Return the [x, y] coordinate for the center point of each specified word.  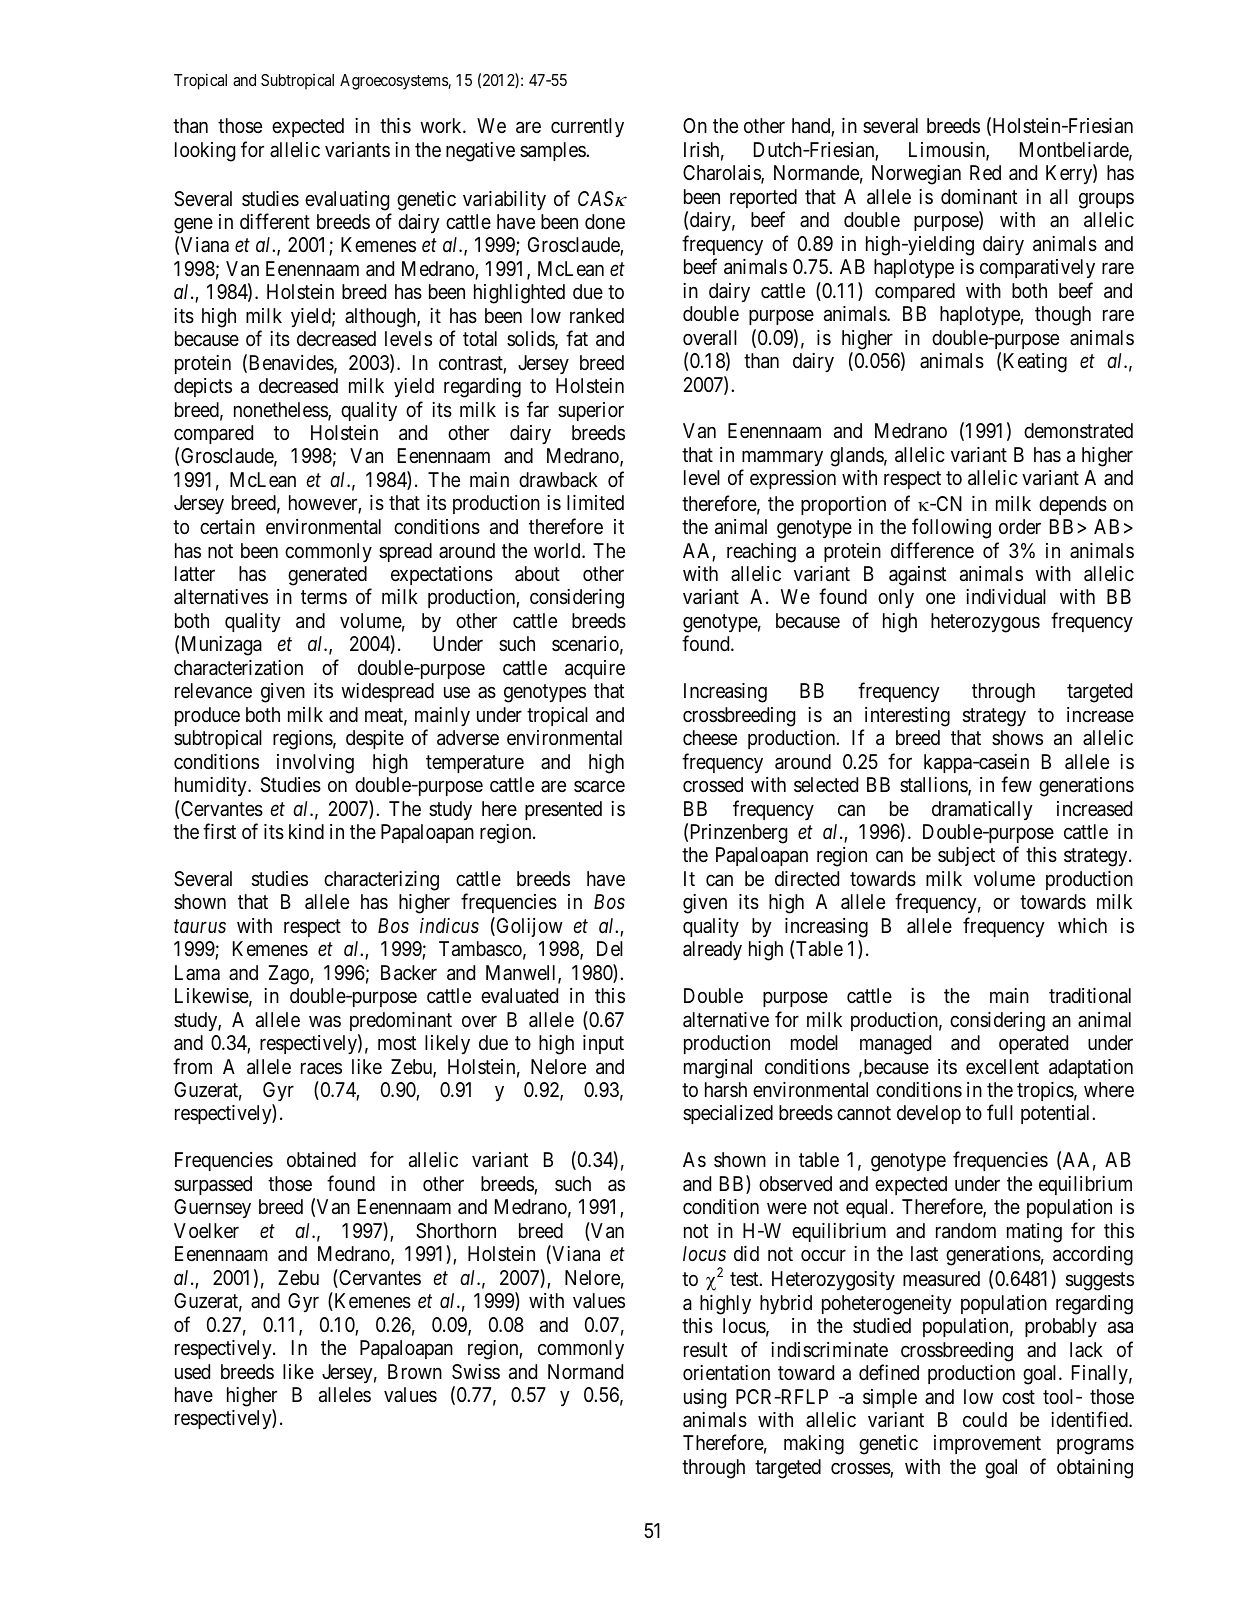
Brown [415, 1371]
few [1016, 784]
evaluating [347, 201]
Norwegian [916, 175]
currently [587, 127]
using [705, 1399]
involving [315, 764]
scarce [599, 787]
